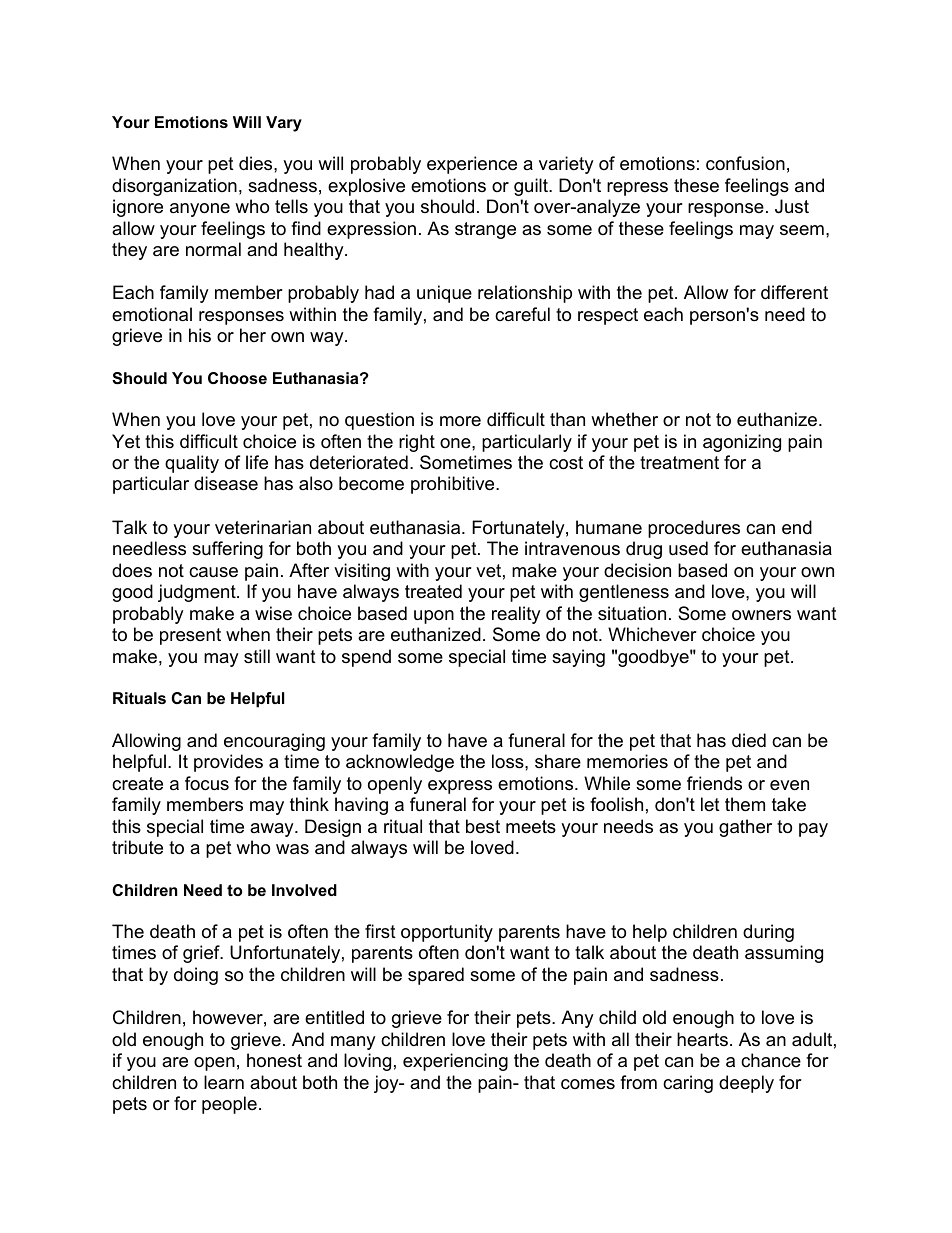 The width and height of the image is (952, 1233). Describe the element at coordinates (228, 763) in the image. I see `provides` at that location.
